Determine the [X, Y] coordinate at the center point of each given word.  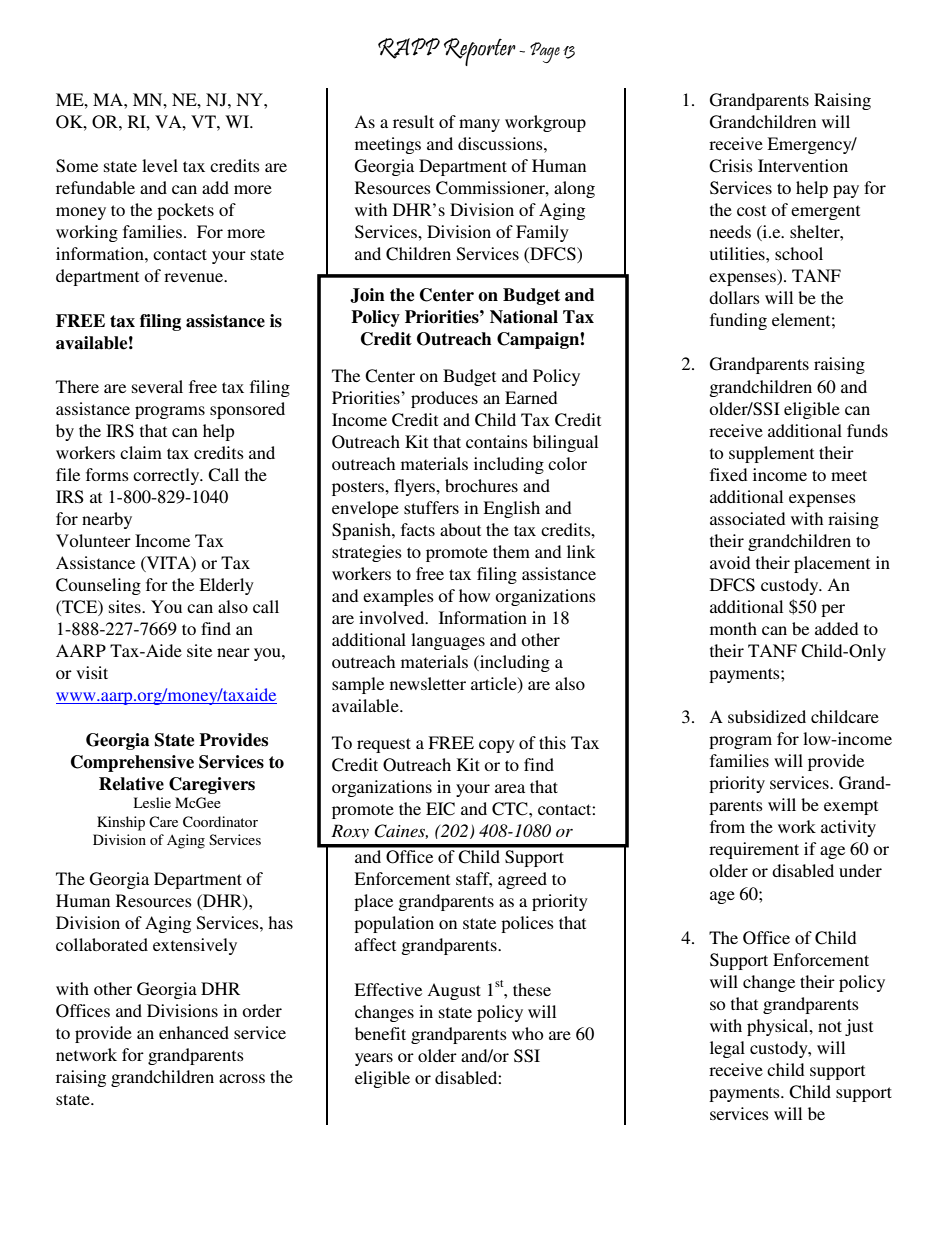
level [160, 165]
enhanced [194, 1032]
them [511, 551]
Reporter [480, 52]
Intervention [803, 165]
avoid [730, 562]
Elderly [226, 586]
